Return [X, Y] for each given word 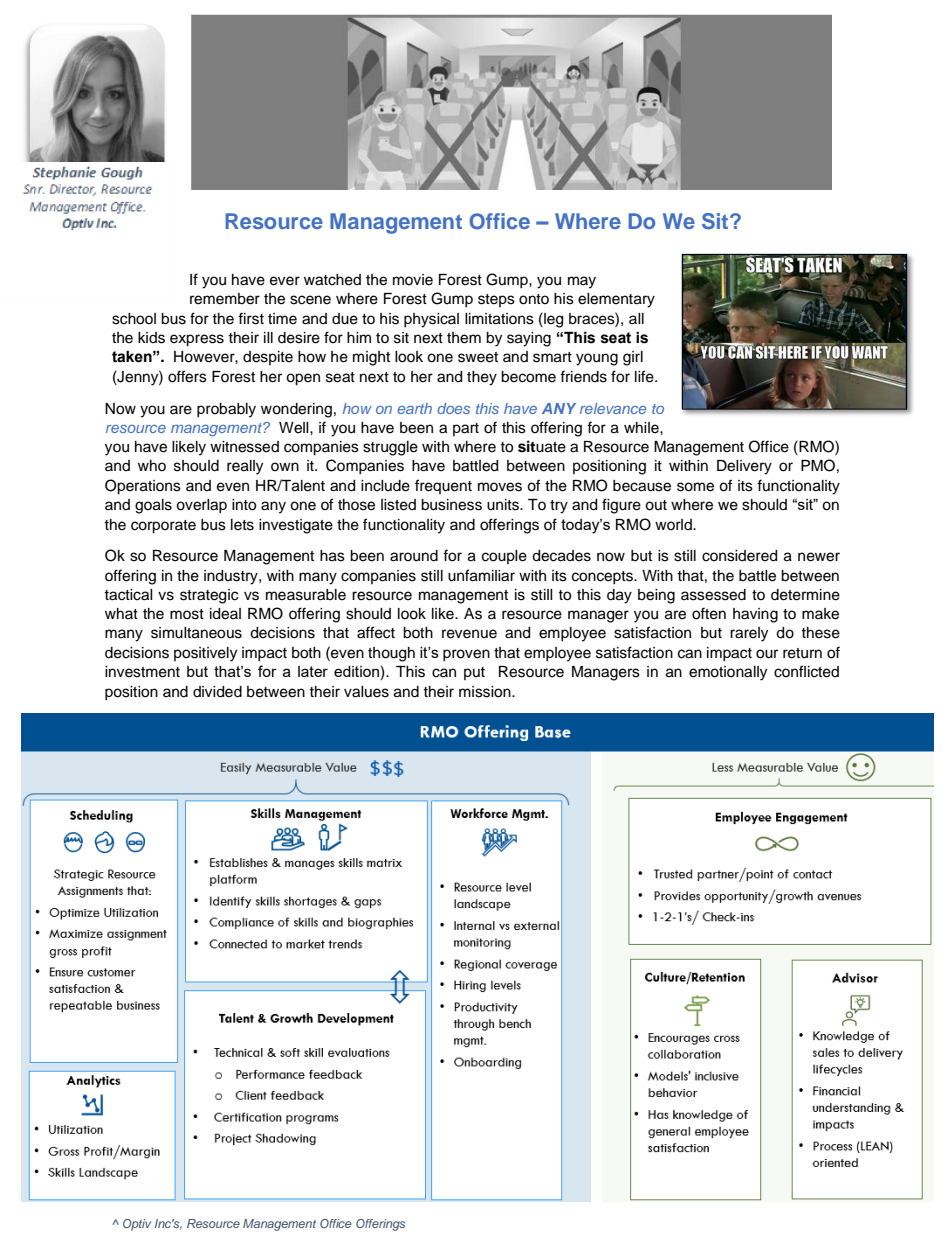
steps [496, 300]
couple [504, 557]
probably [226, 410]
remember [225, 299]
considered [739, 556]
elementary [616, 300]
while [642, 428]
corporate [163, 527]
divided [217, 692]
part [466, 429]
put [474, 673]
